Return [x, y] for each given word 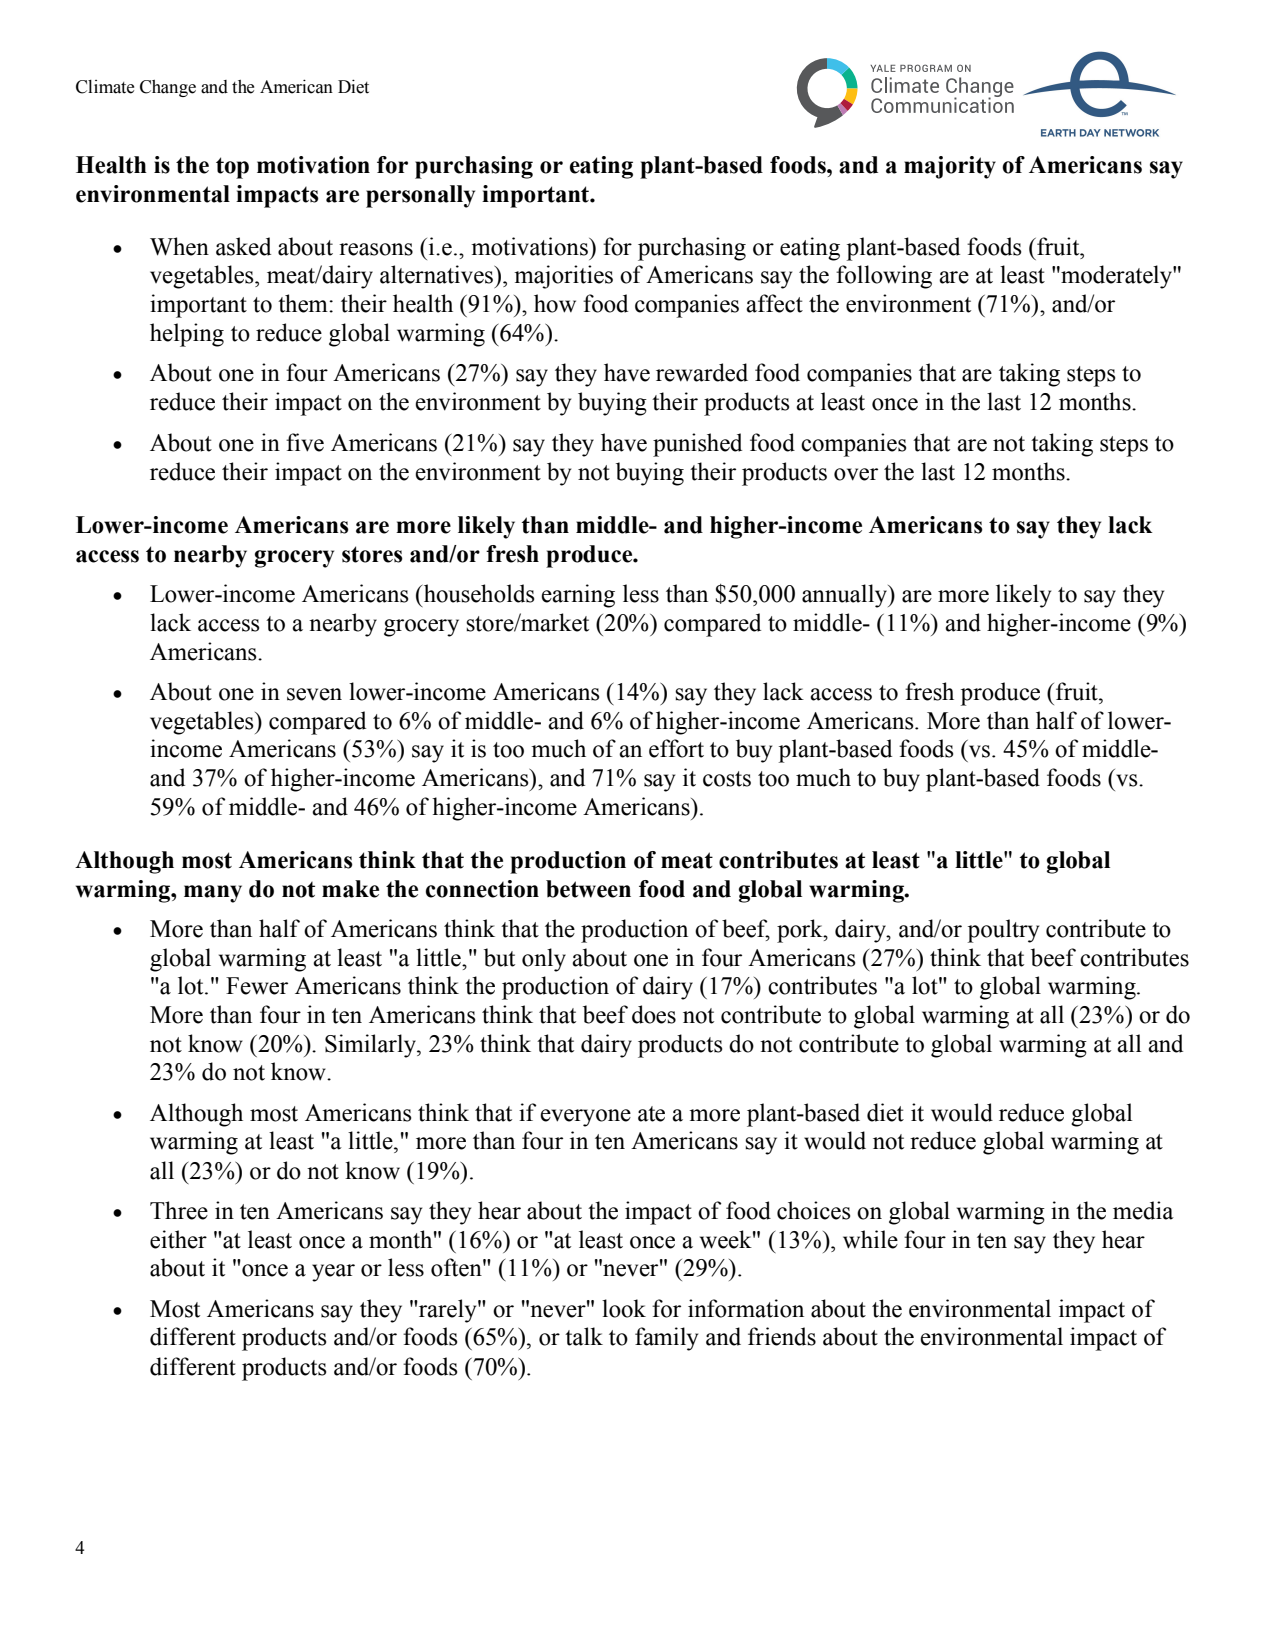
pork [801, 931]
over [856, 474]
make [350, 889]
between [588, 889]
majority [950, 167]
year [333, 1273]
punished [697, 445]
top [232, 168]
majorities [563, 277]
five [305, 442]
